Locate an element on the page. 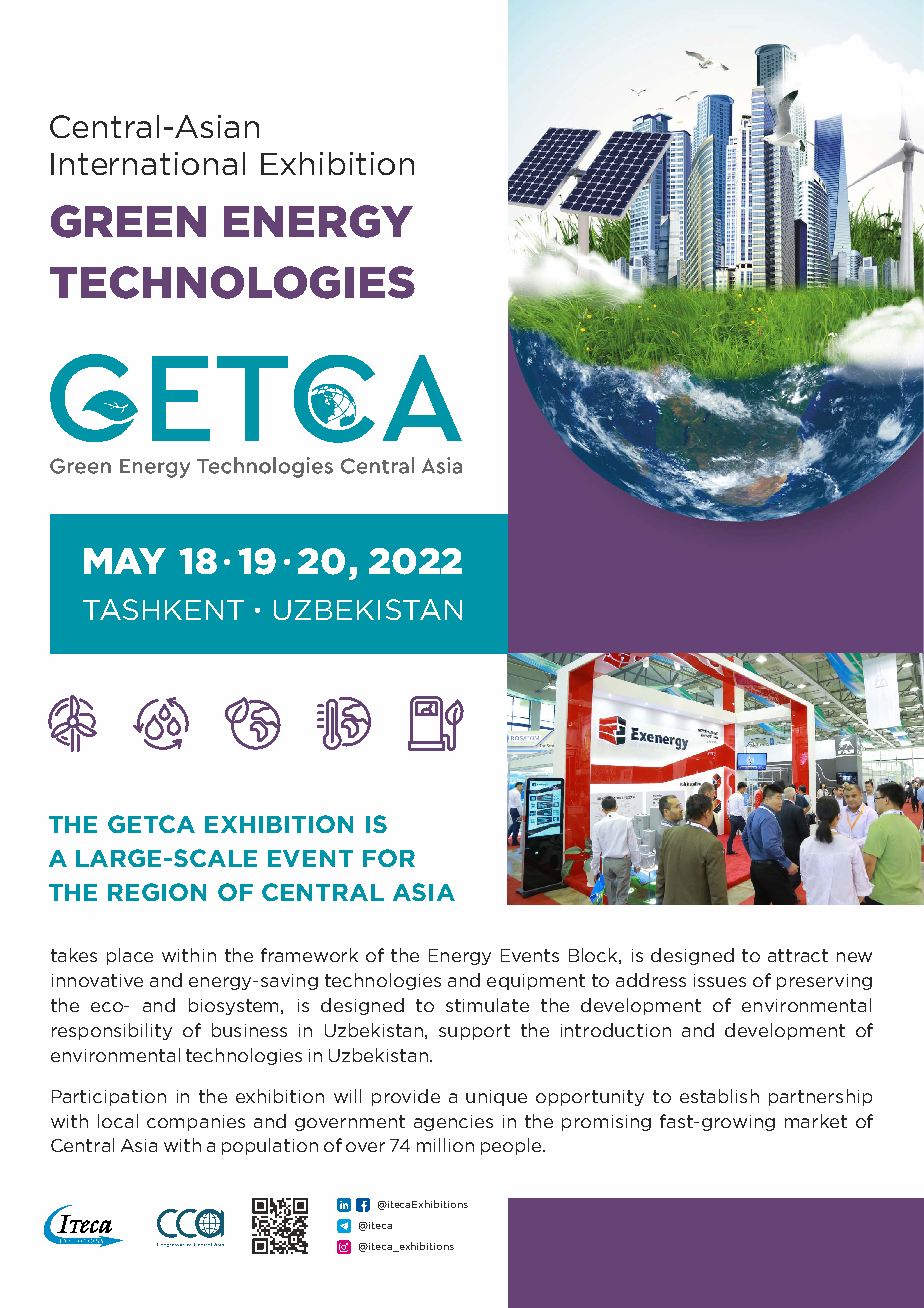 The width and height of the image is (924, 1308). FOR is located at coordinates (389, 858).
